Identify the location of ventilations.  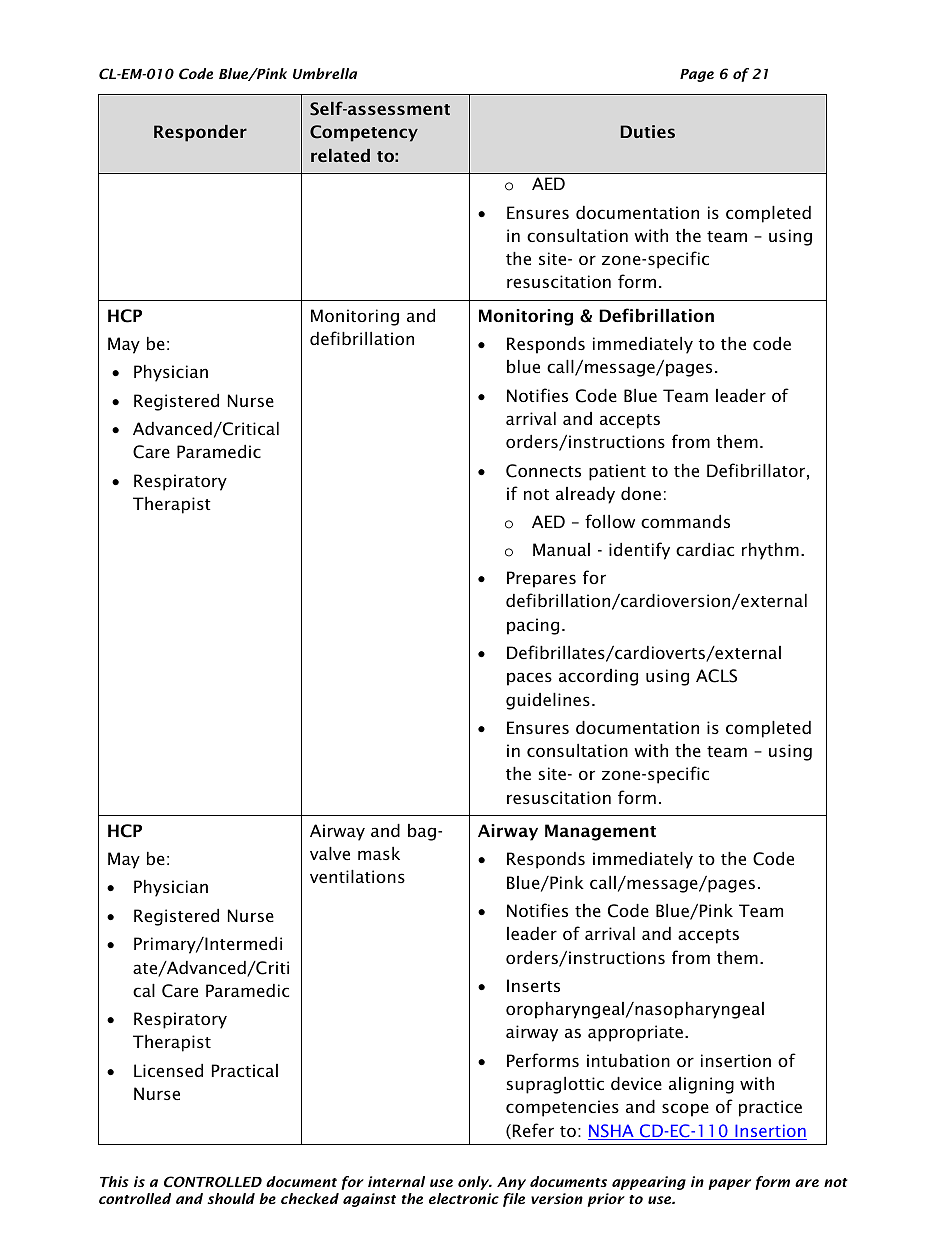
(357, 876).
